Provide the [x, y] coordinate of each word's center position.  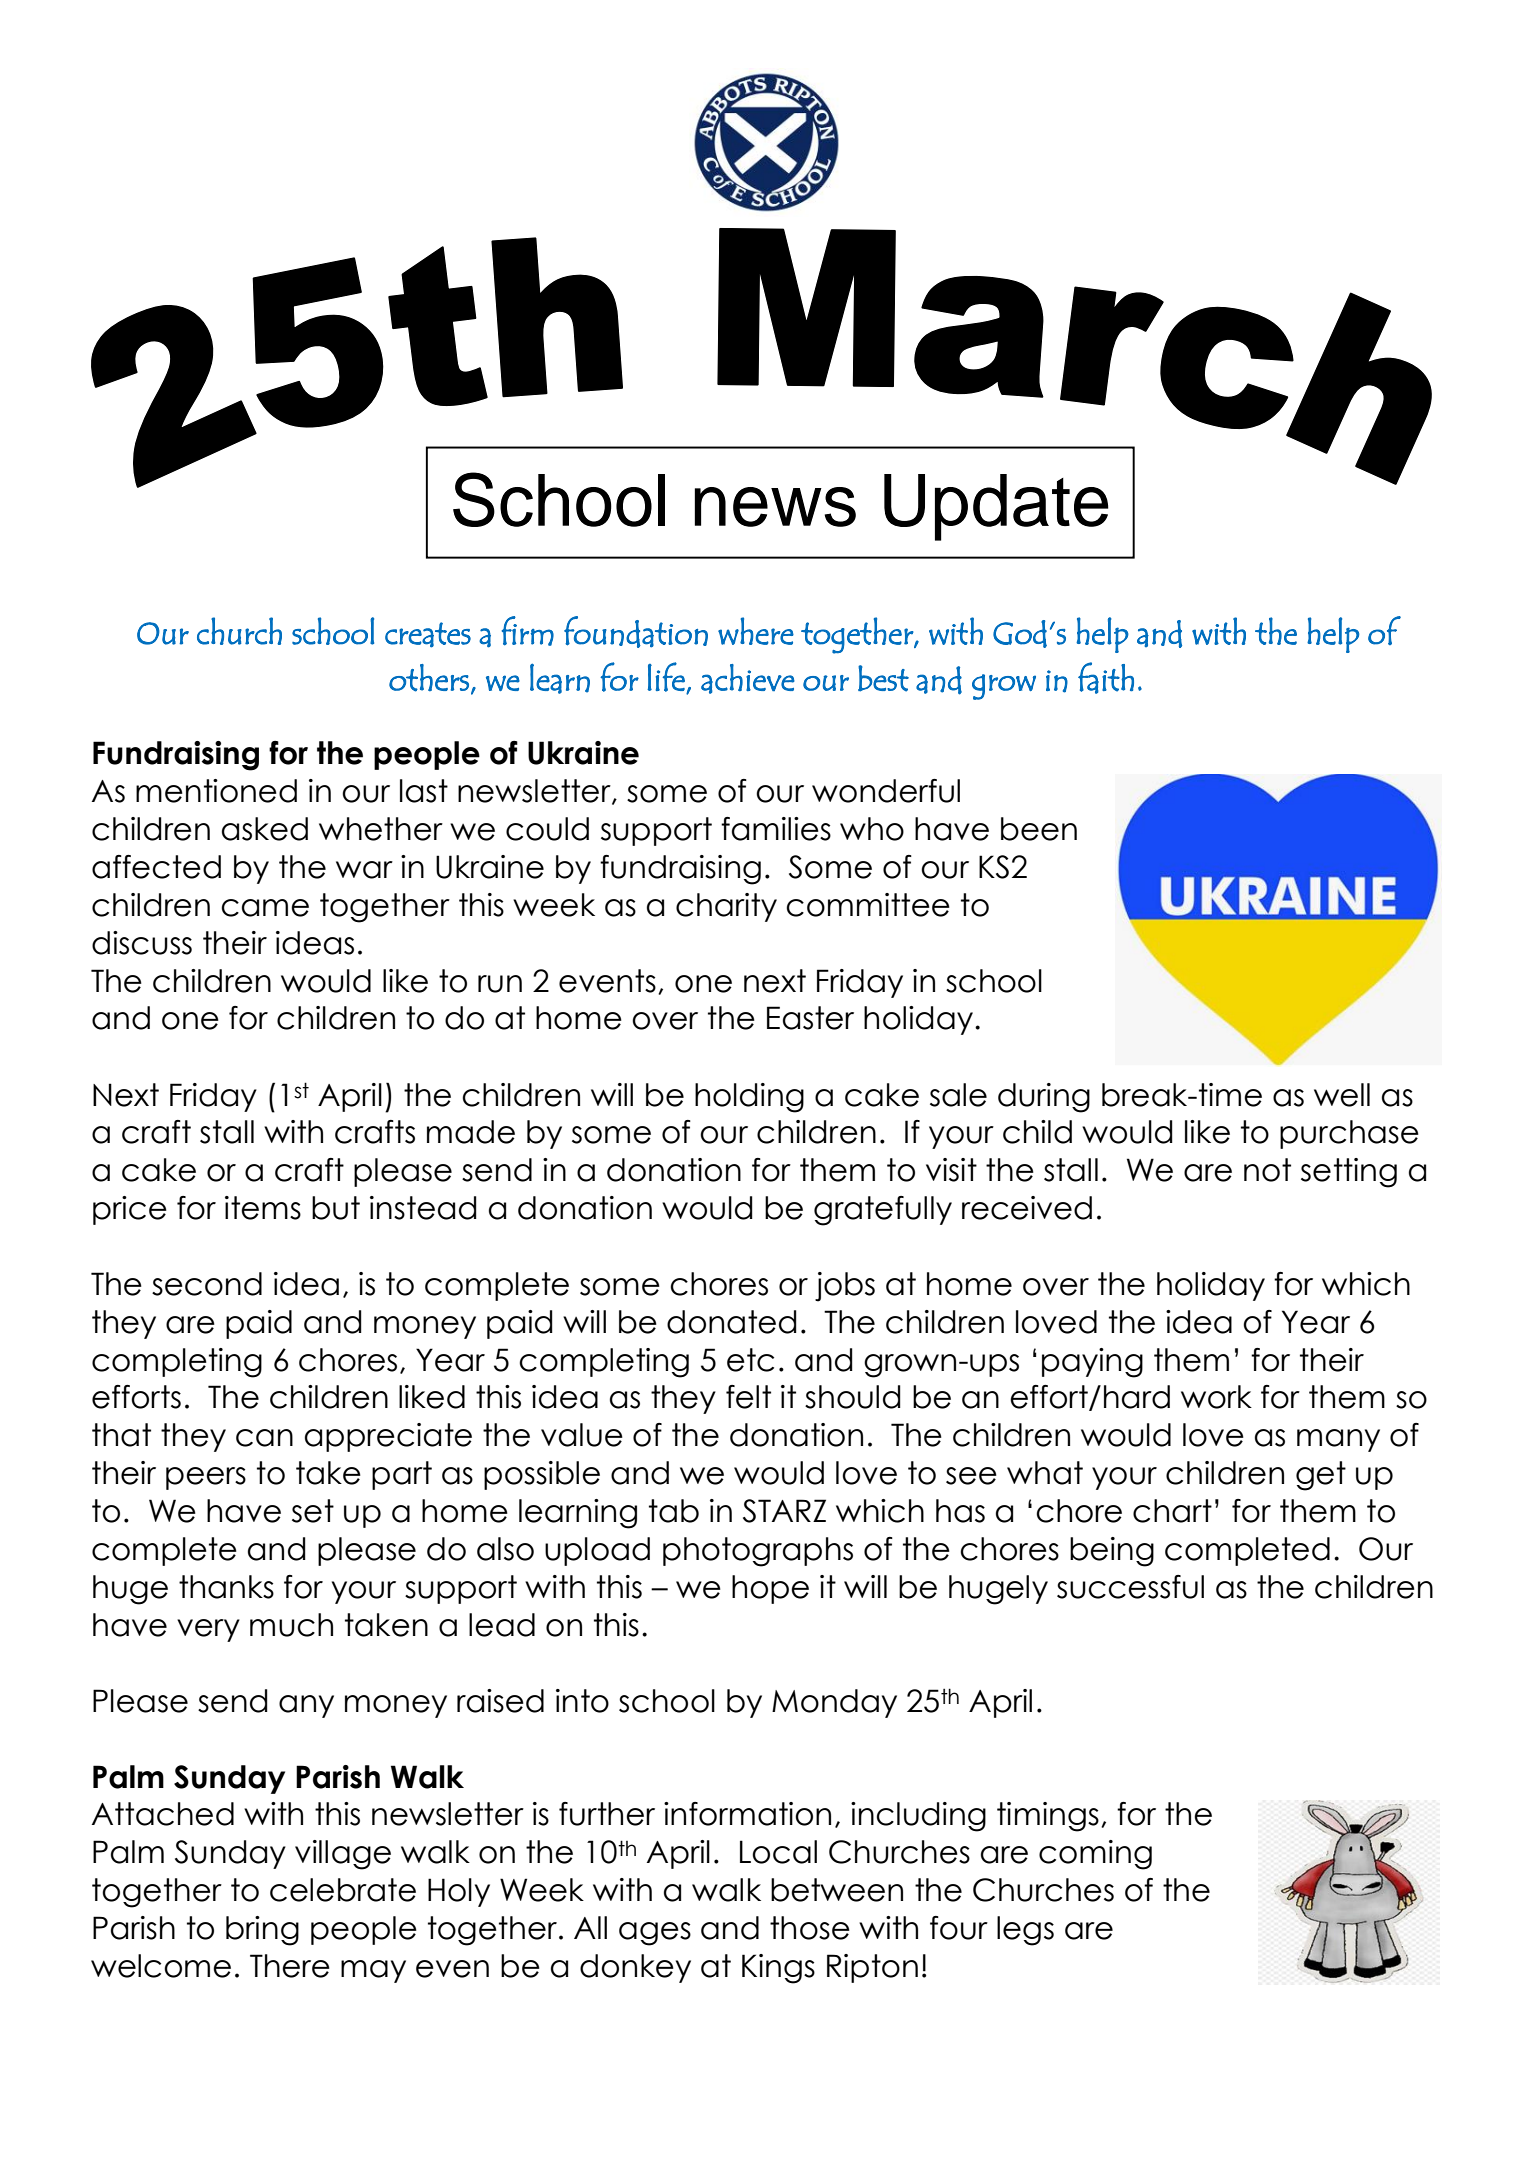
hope [770, 1589]
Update [996, 507]
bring [262, 1931]
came [265, 908]
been [1039, 829]
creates [428, 635]
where [756, 631]
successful [1130, 1587]
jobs [845, 1287]
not [1267, 1170]
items [263, 1208]
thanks [226, 1587]
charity [726, 907]
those [810, 1928]
